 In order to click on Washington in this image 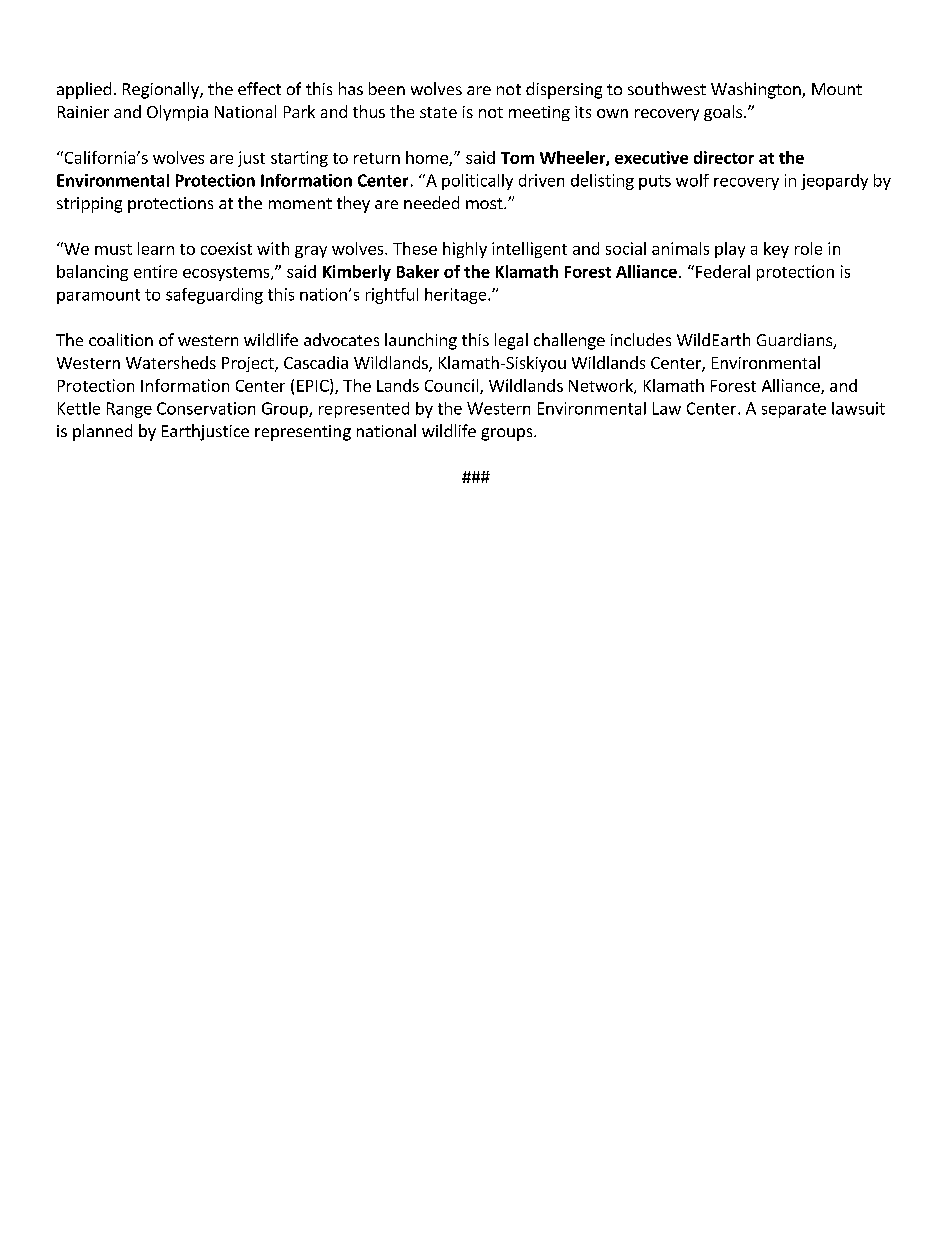, I will do `click(757, 90)`.
